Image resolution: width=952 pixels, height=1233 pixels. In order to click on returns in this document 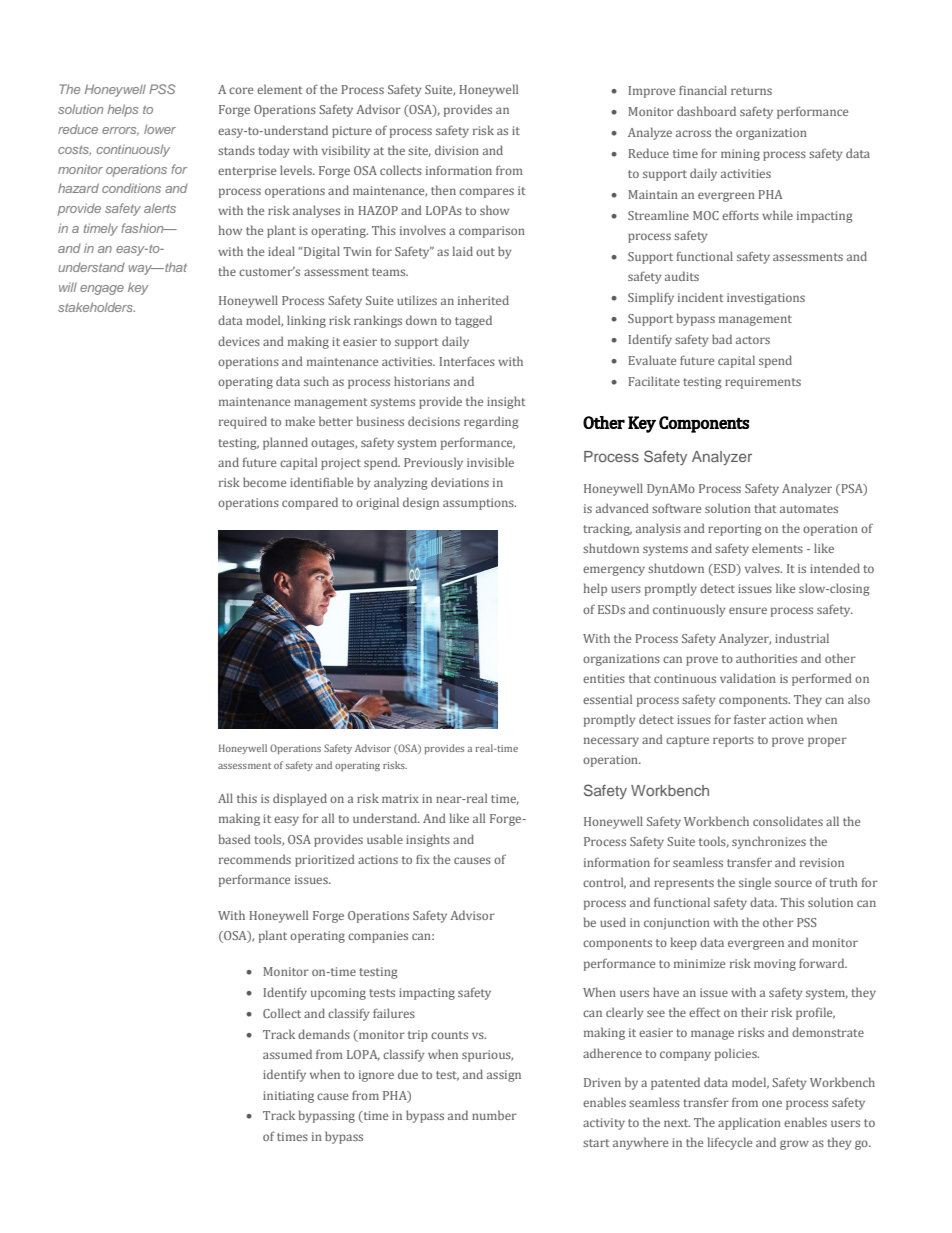, I will do `click(751, 91)`.
